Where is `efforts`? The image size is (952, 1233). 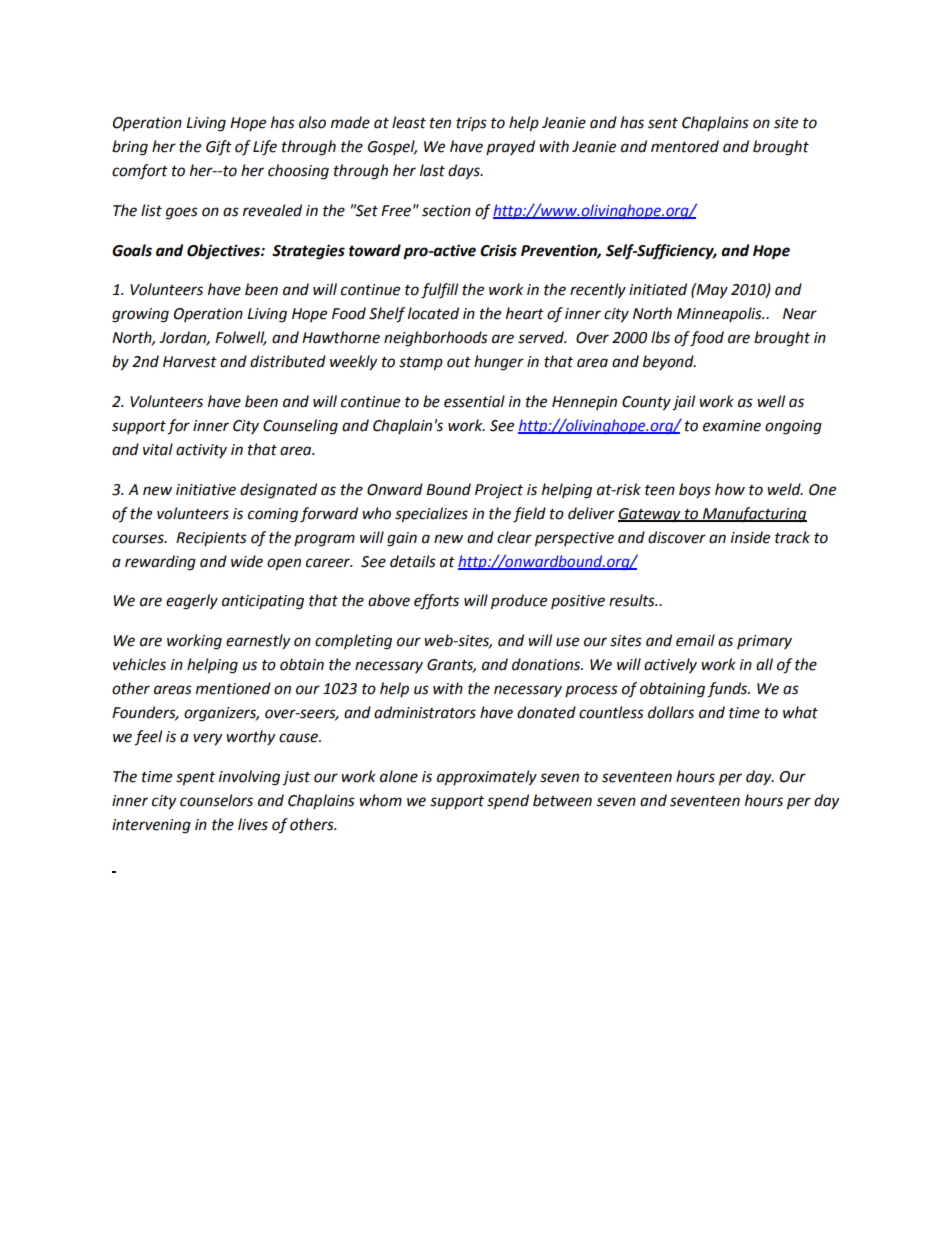
efforts is located at coordinates (436, 602).
